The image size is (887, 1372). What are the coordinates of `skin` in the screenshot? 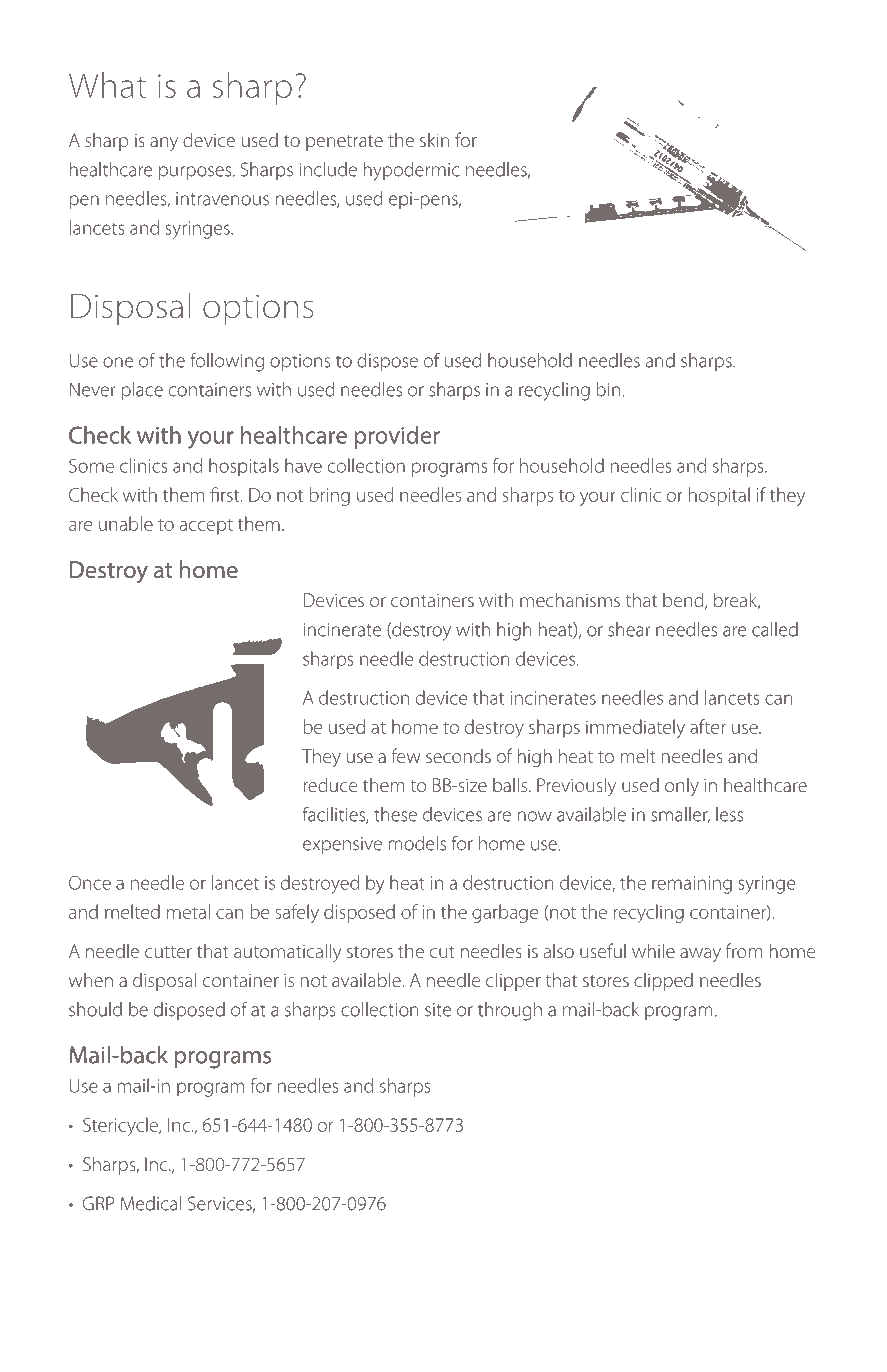 It's located at (434, 139).
